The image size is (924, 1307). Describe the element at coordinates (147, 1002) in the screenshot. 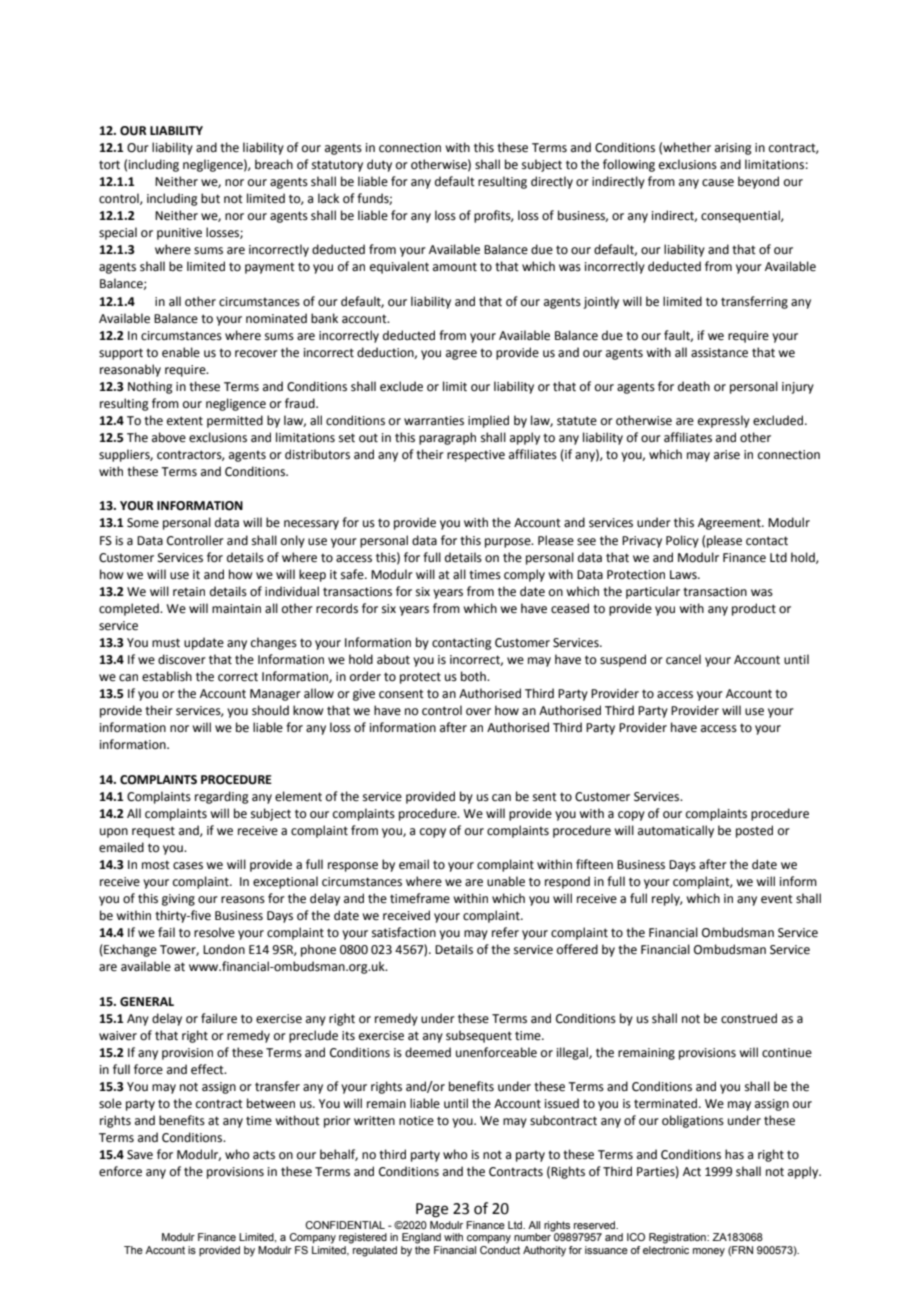

I see `GENERAL` at that location.
